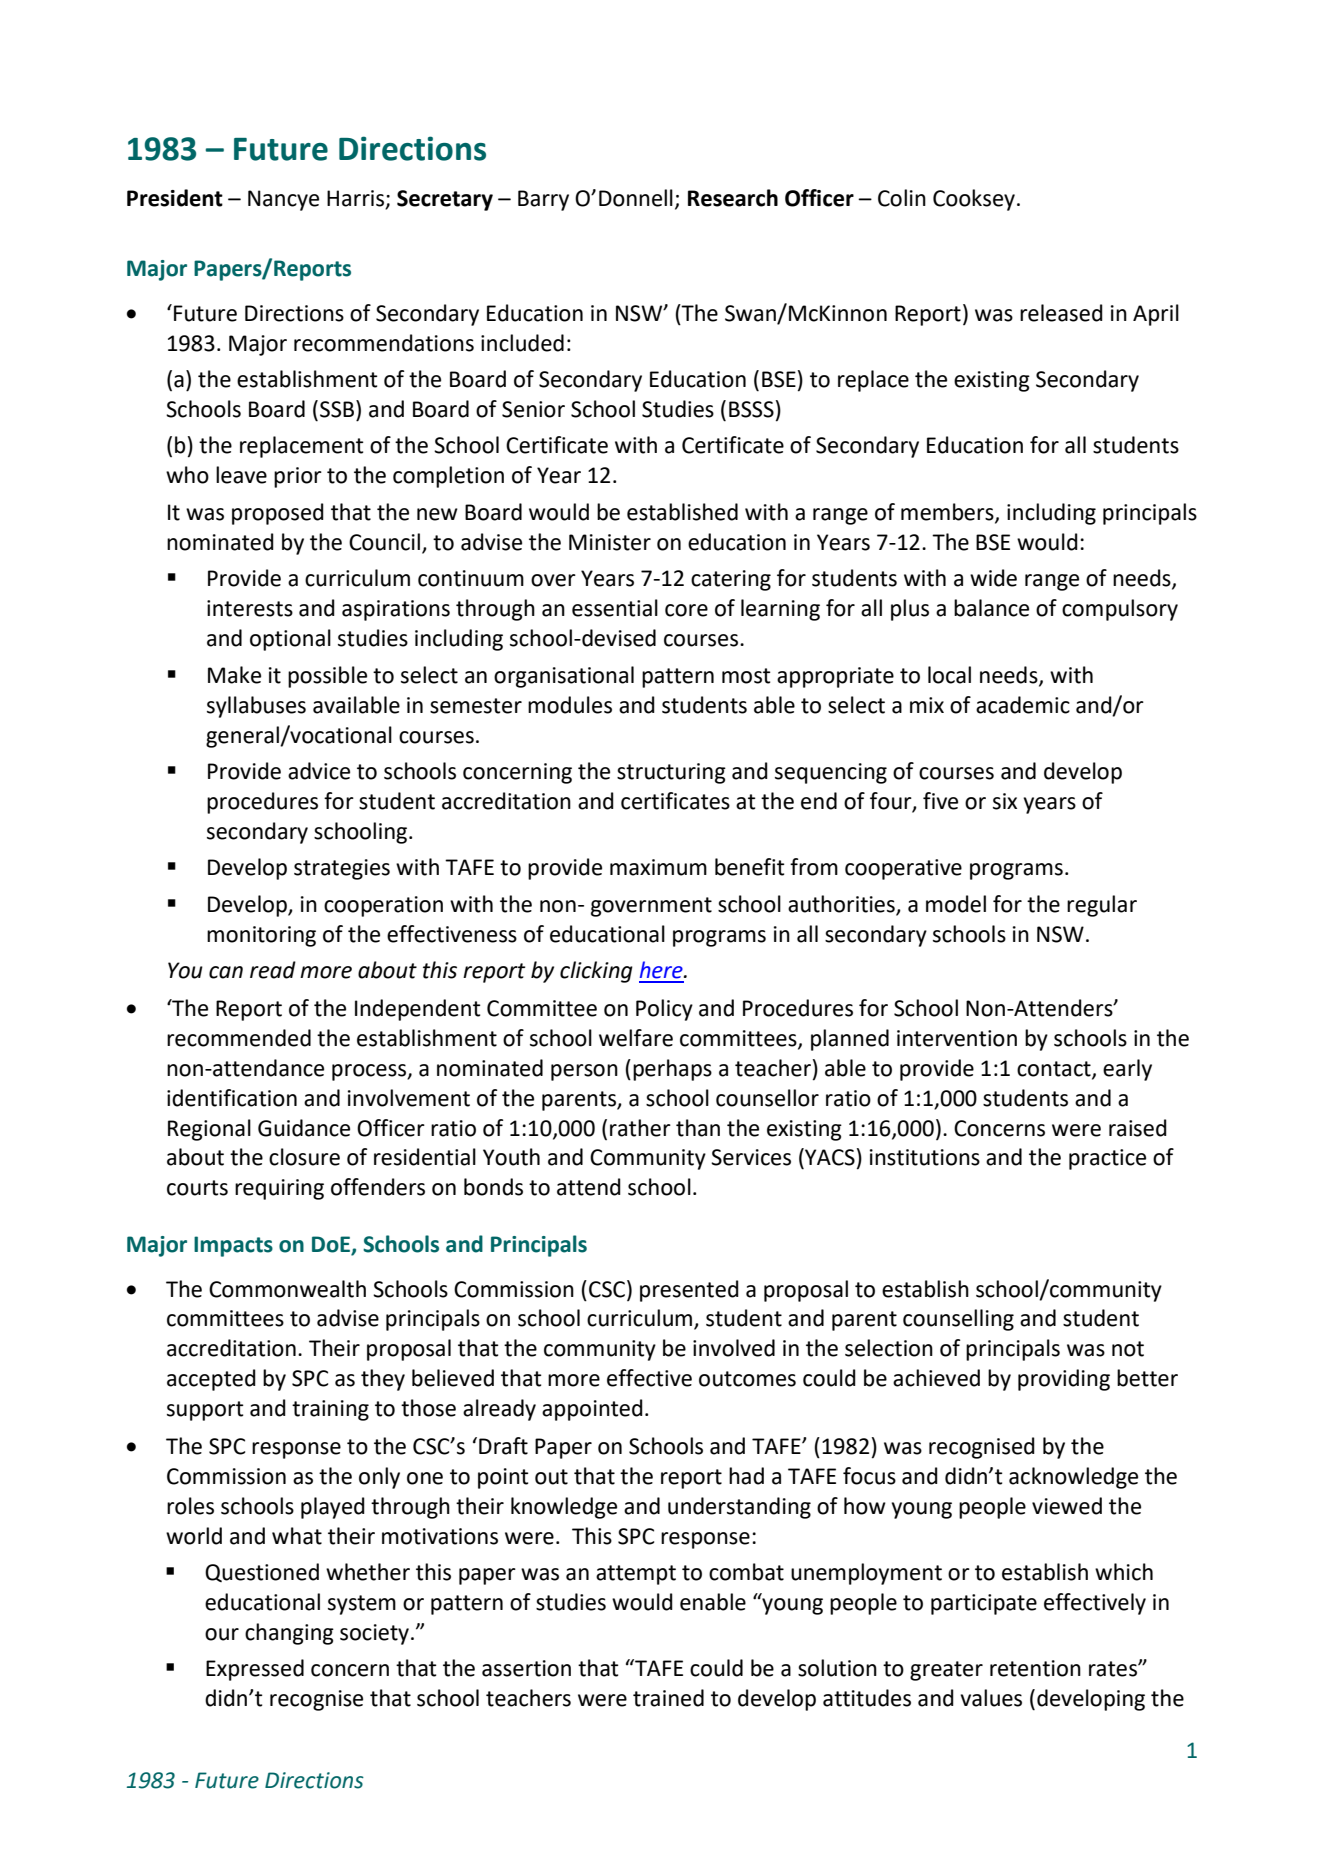 The width and height of the screenshot is (1324, 1873). Describe the element at coordinates (1061, 313) in the screenshot. I see `released` at that location.
